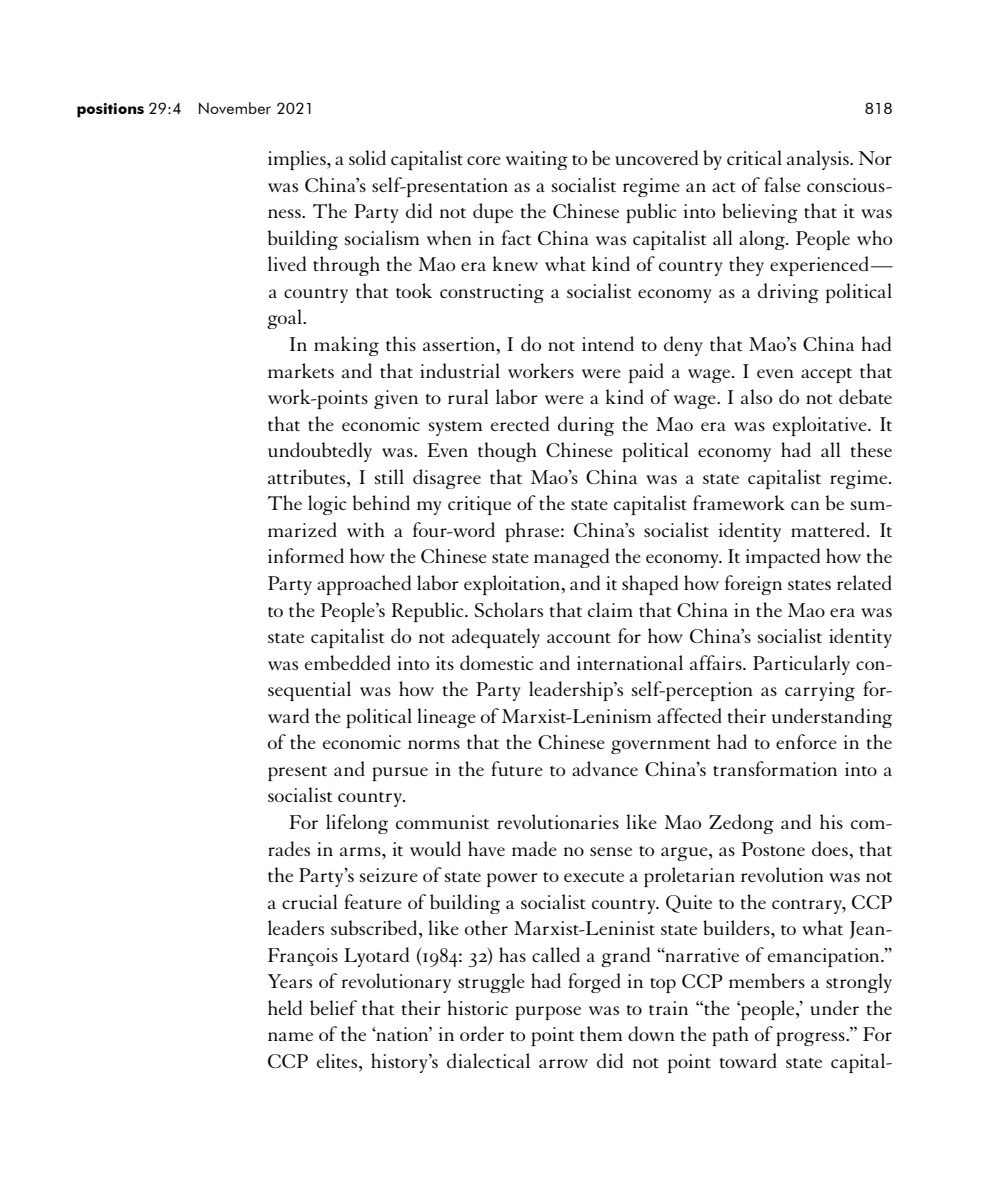 Image resolution: width=991 pixels, height=1204 pixels. Describe the element at coordinates (348, 662) in the page. I see `embedded` at that location.
